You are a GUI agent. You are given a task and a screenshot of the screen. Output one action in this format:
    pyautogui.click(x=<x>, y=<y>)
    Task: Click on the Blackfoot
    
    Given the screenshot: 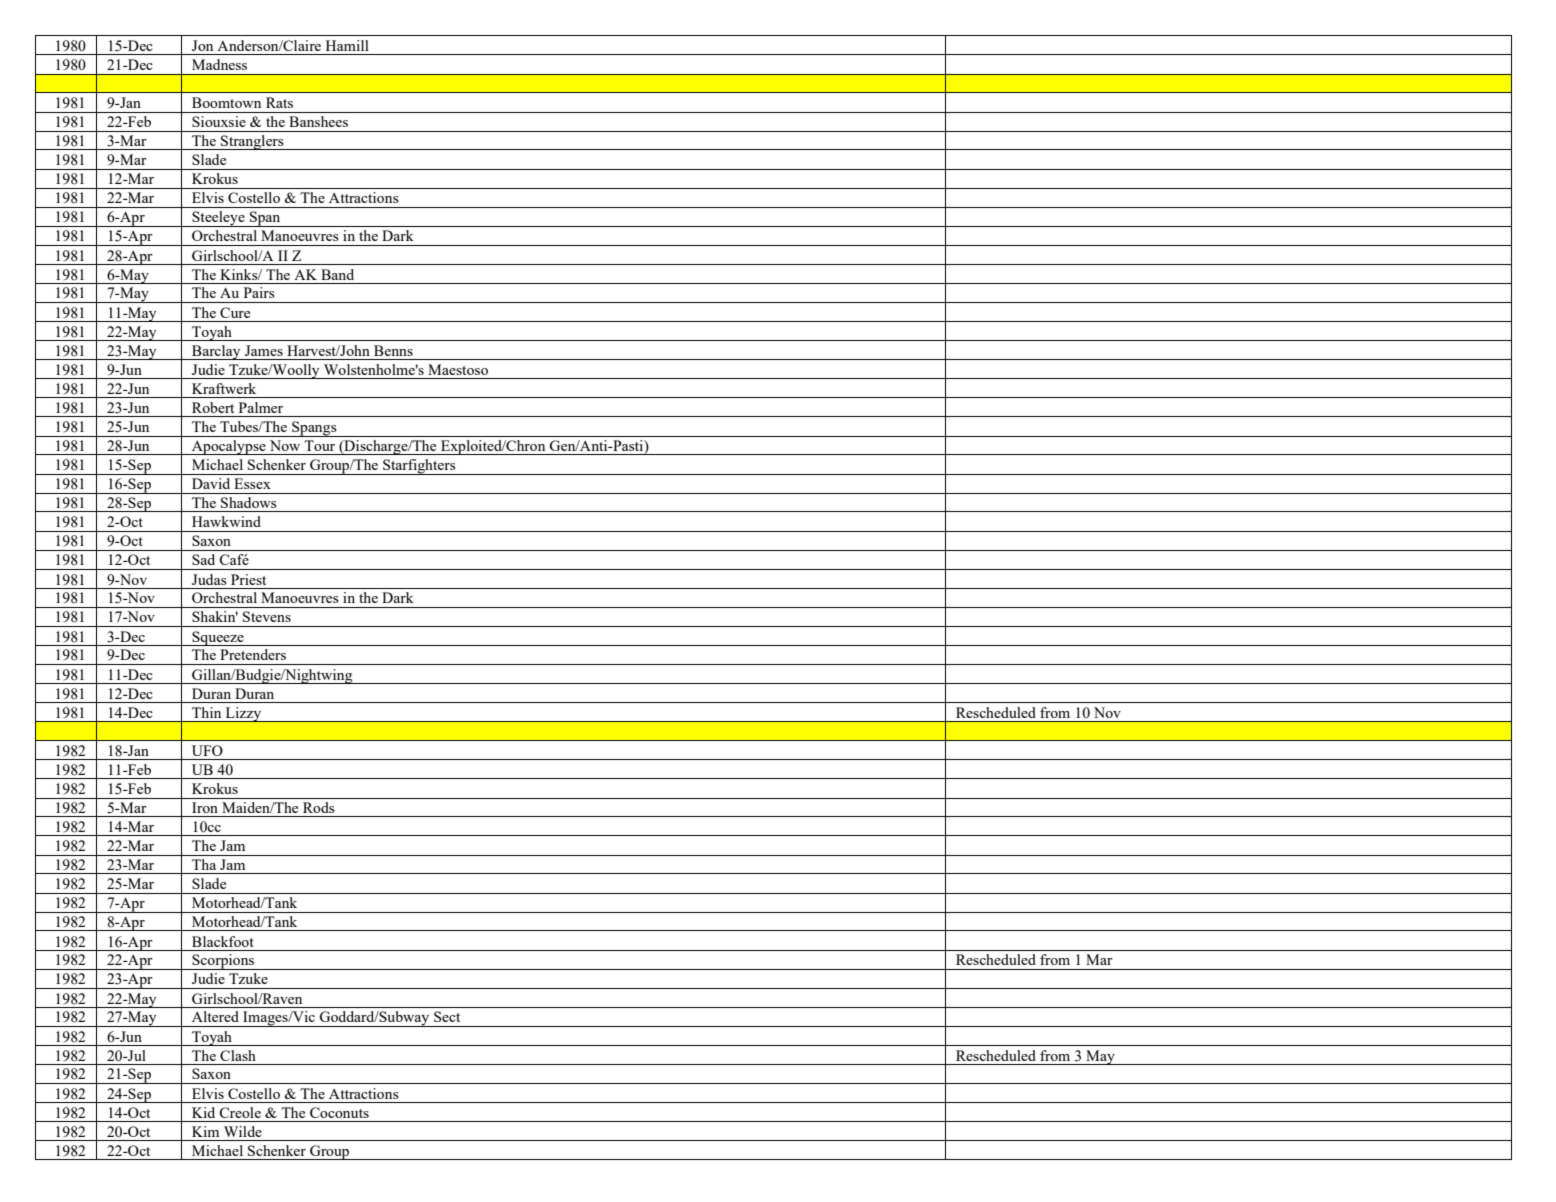 What is the action you would take?
    pyautogui.click(x=223, y=941)
